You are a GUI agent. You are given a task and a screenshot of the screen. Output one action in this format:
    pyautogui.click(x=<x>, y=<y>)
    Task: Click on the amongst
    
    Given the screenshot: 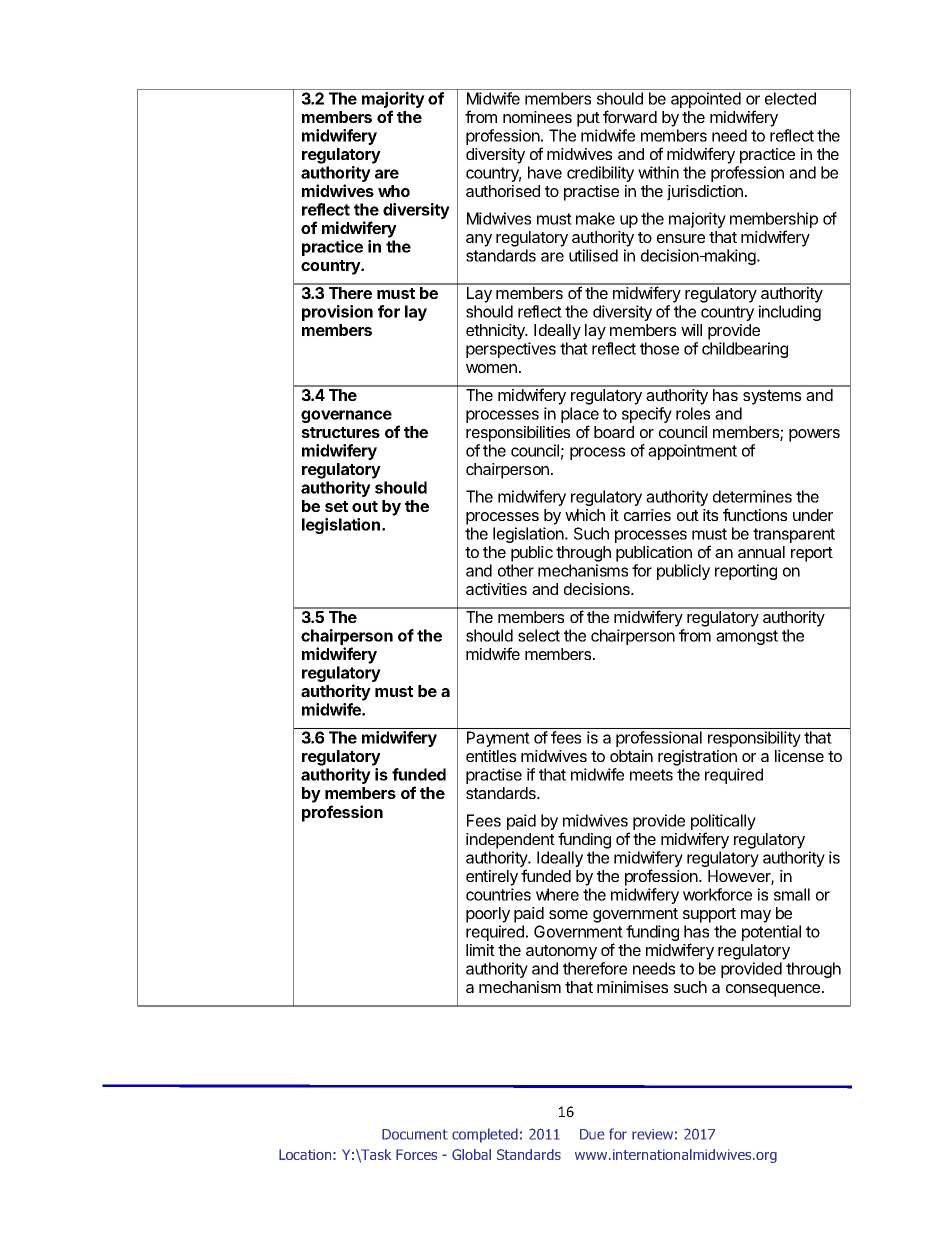 What is the action you would take?
    pyautogui.click(x=747, y=637)
